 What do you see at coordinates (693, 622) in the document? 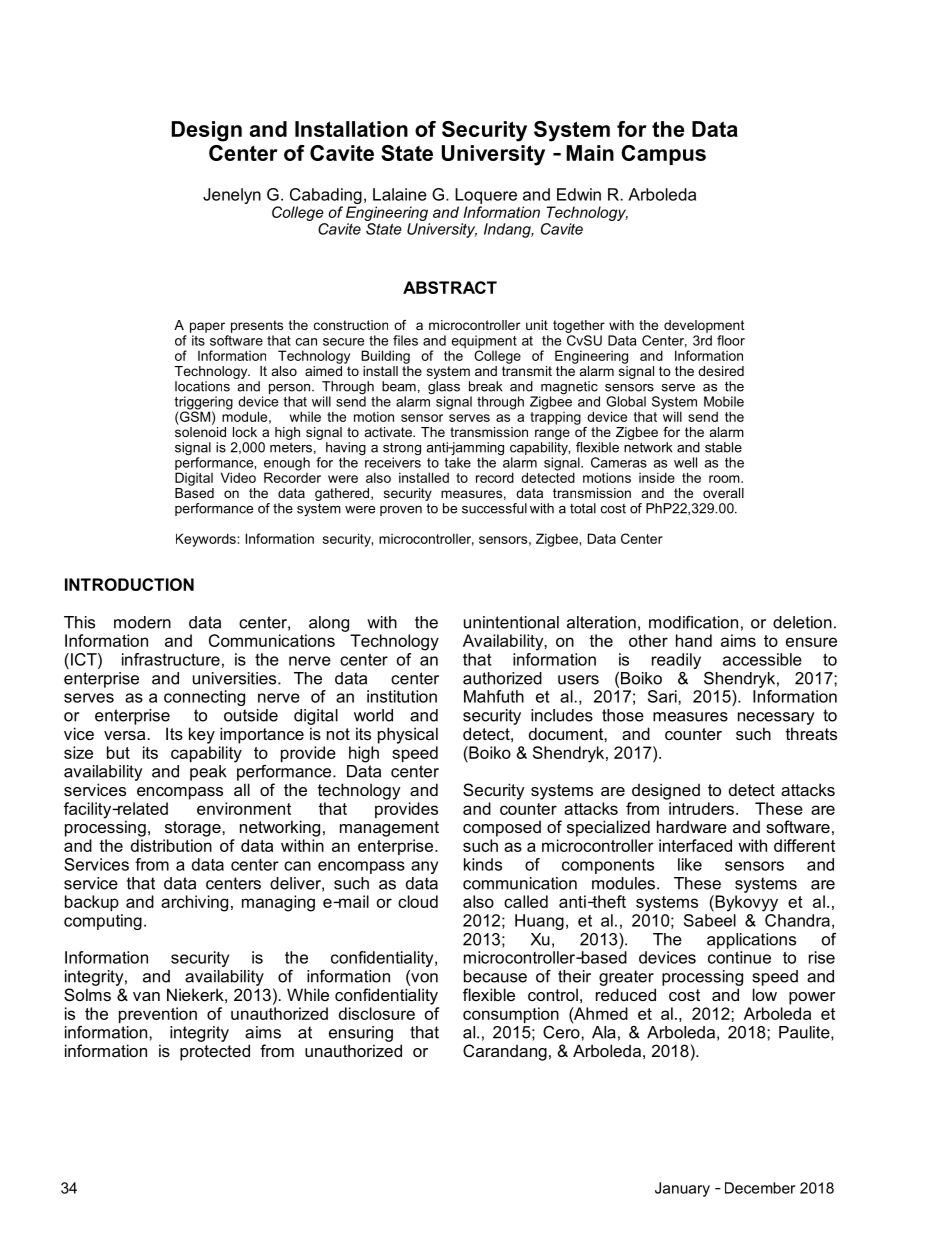
I see `modification` at bounding box center [693, 622].
